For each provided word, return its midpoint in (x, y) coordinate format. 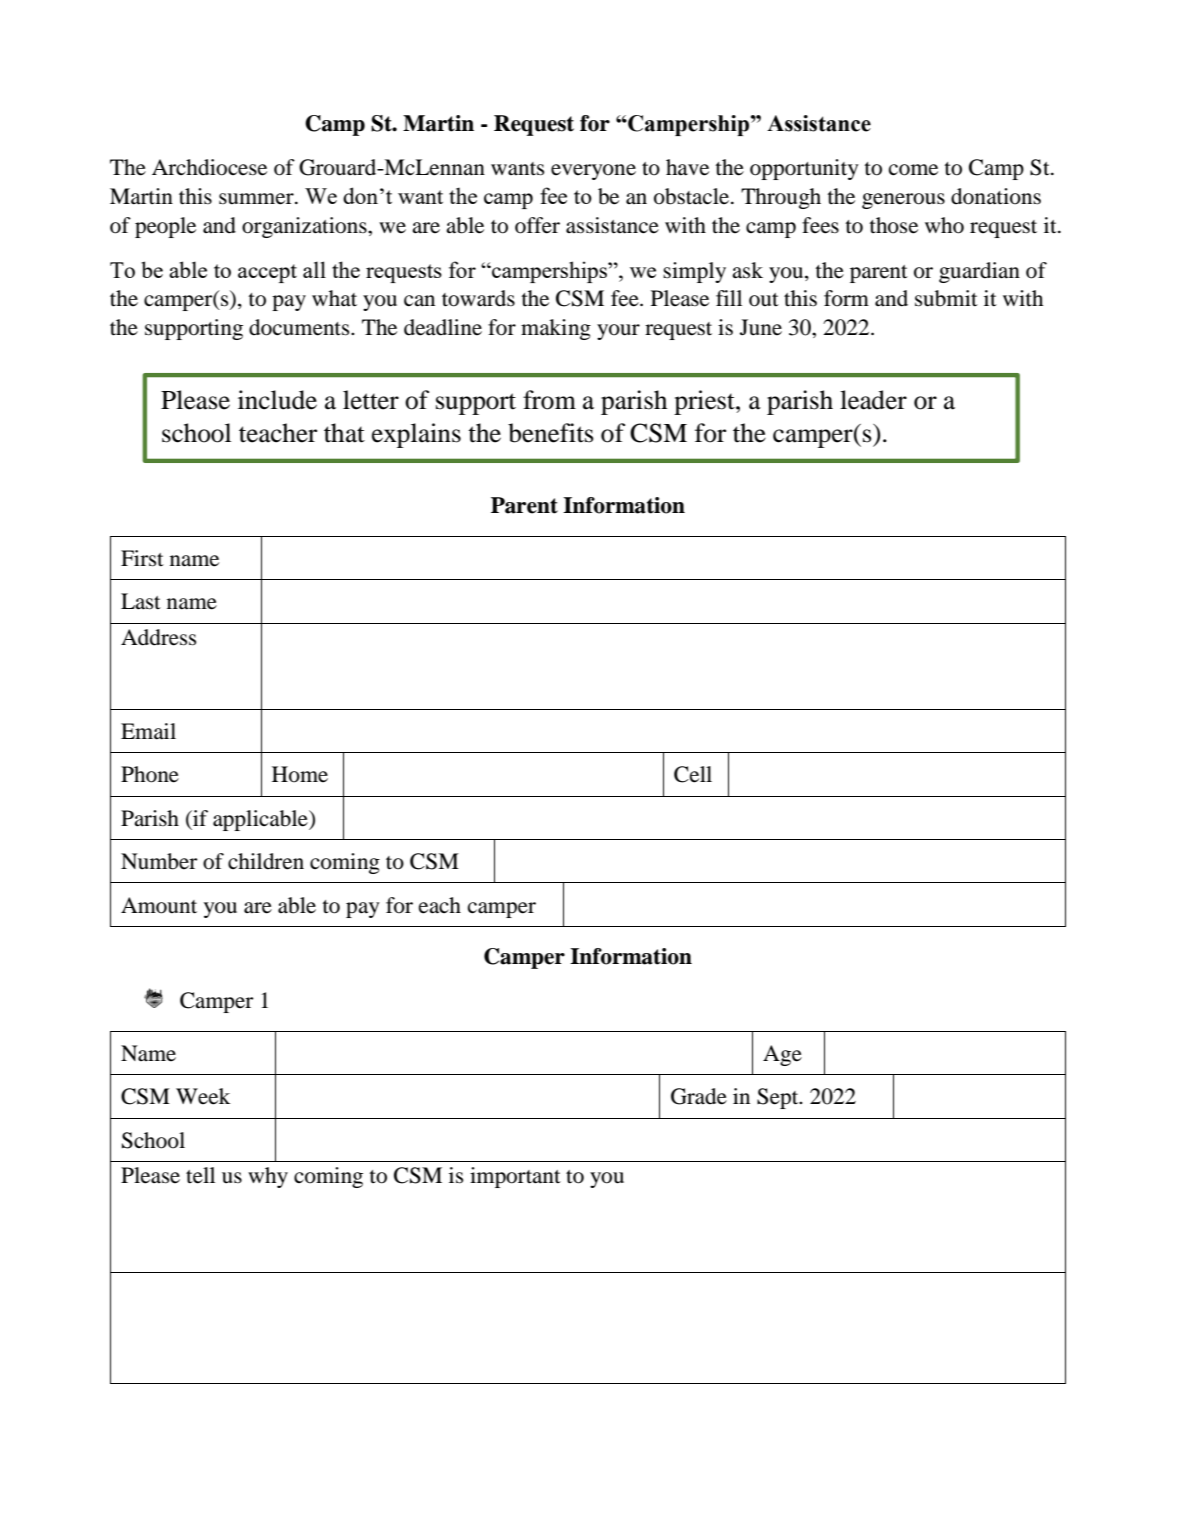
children (266, 861)
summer (257, 199)
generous (903, 201)
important (515, 1177)
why (268, 1177)
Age (782, 1055)
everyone (593, 172)
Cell (693, 774)
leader (873, 400)
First (142, 558)
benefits (551, 433)
